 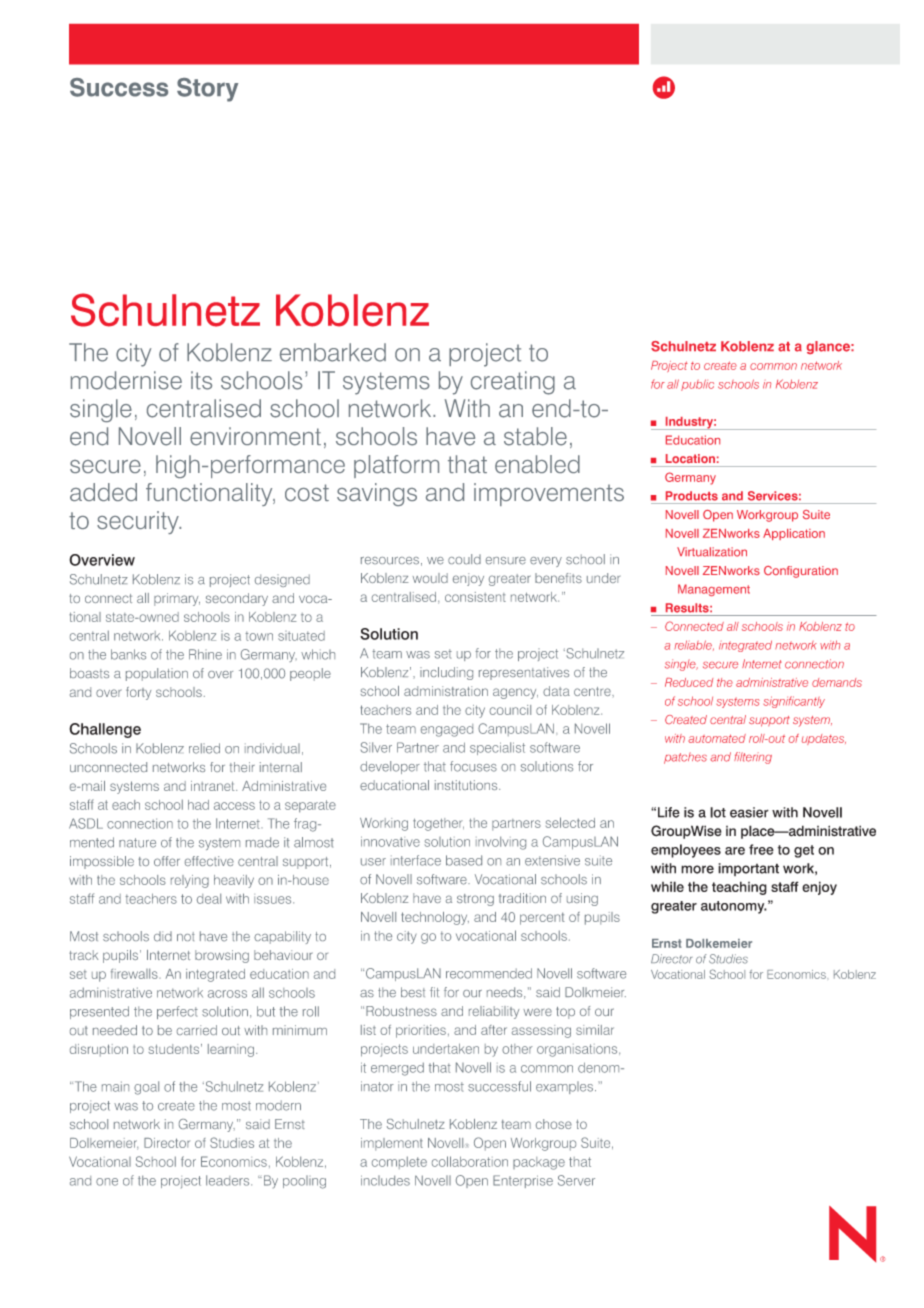 What do you see at coordinates (333, 352) in the screenshot?
I see `embarked` at bounding box center [333, 352].
